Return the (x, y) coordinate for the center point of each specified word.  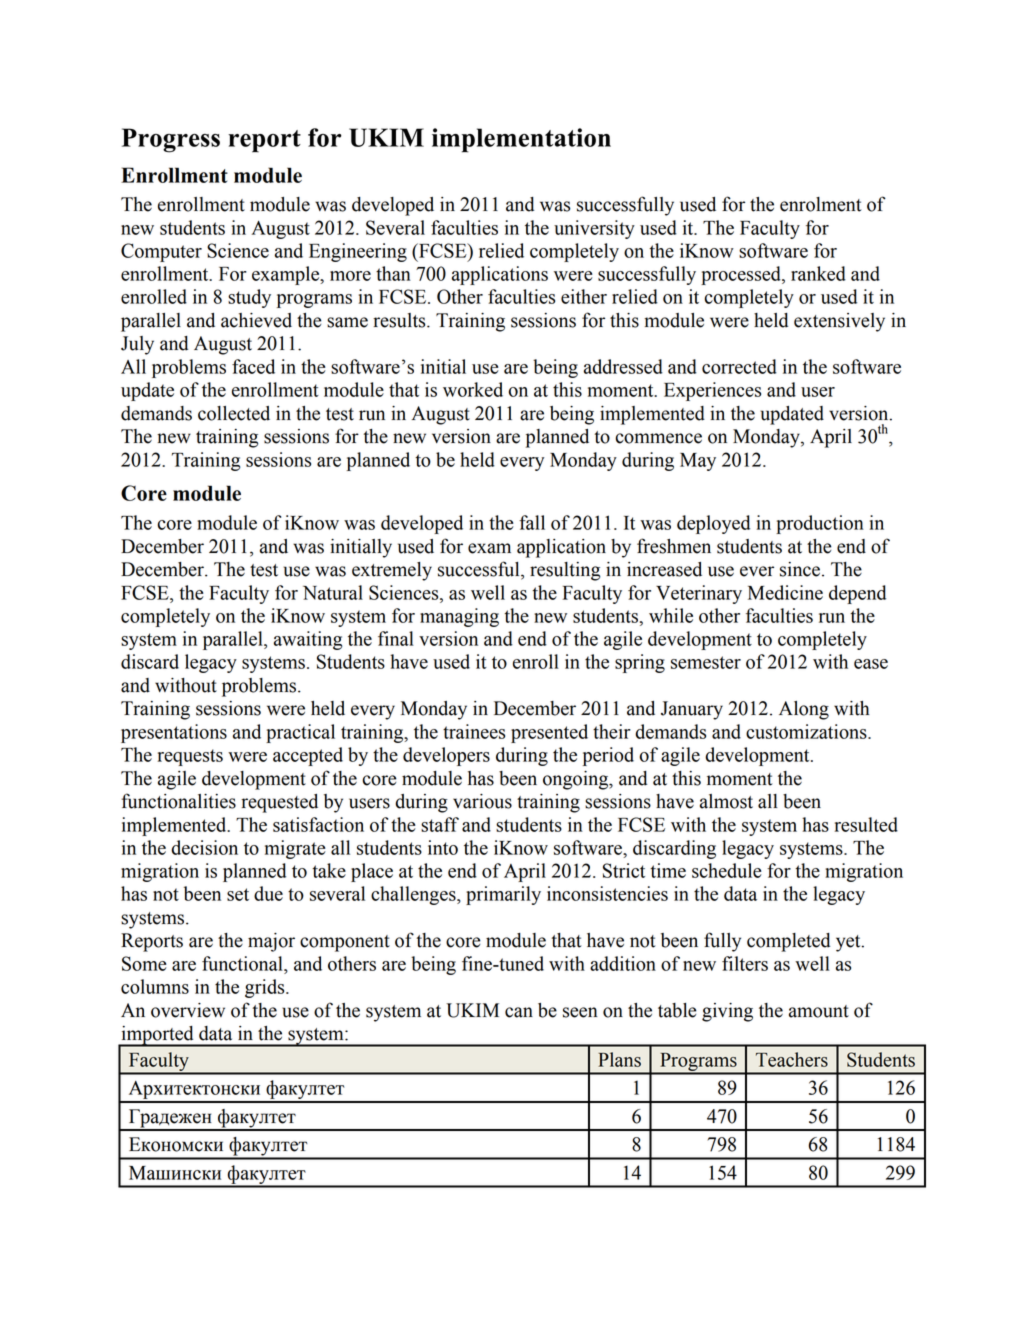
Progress (171, 140)
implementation (521, 140)
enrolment (821, 204)
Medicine (785, 592)
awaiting (308, 640)
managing (459, 617)
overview (188, 1010)
